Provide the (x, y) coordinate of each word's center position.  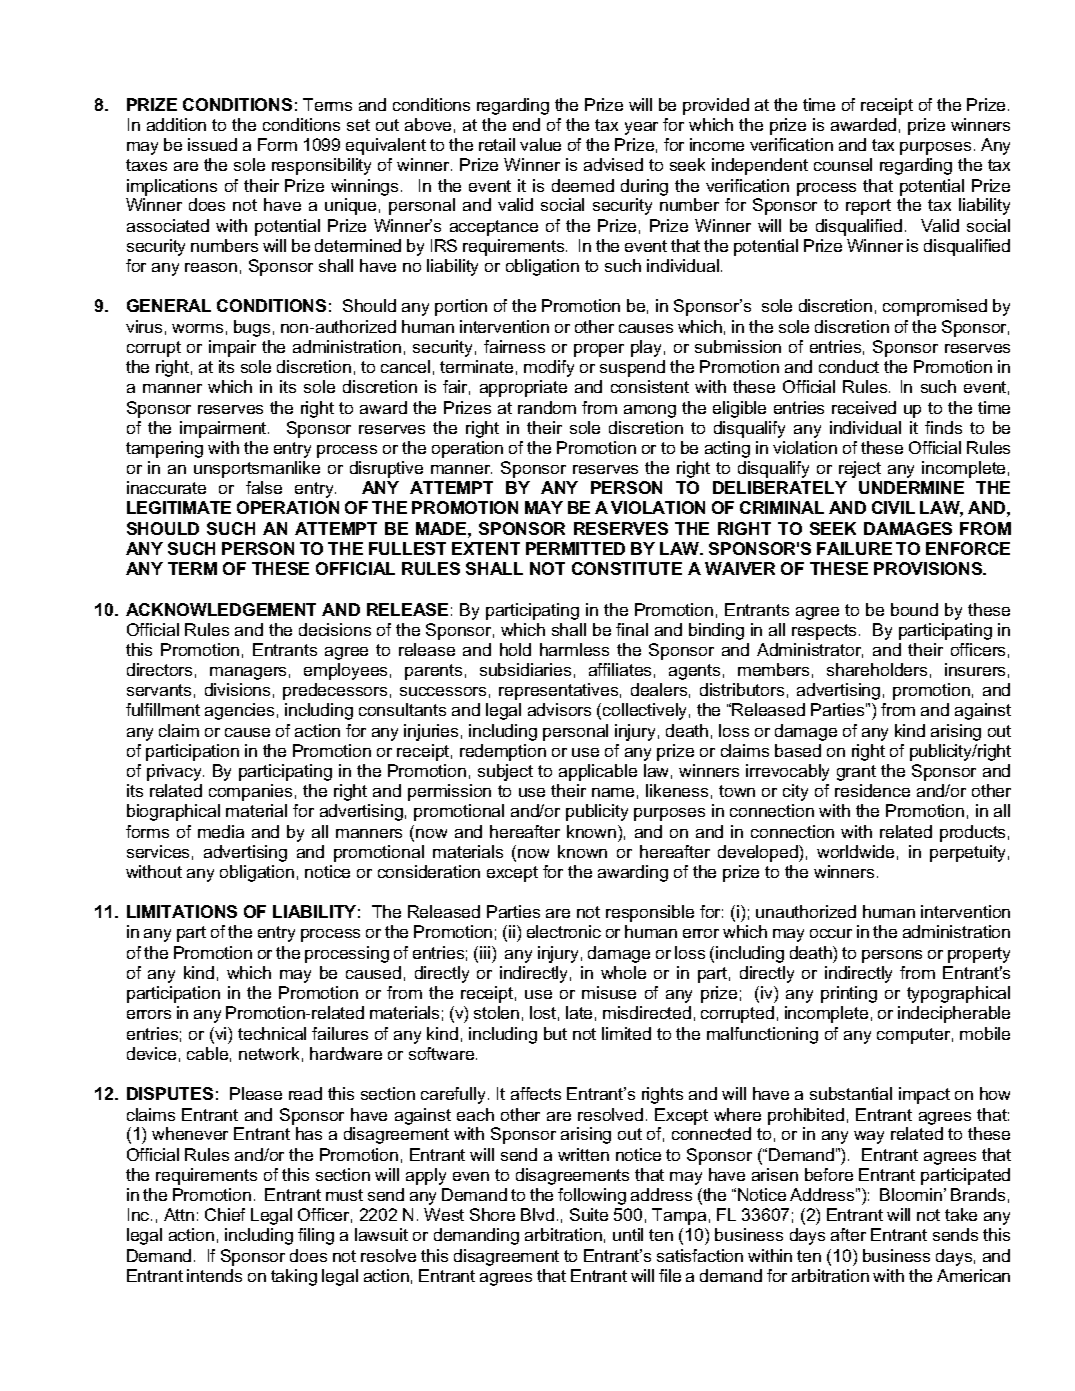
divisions (237, 689)
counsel (843, 164)
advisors (559, 709)
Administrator (810, 650)
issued (212, 144)
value (540, 144)
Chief (225, 1214)
